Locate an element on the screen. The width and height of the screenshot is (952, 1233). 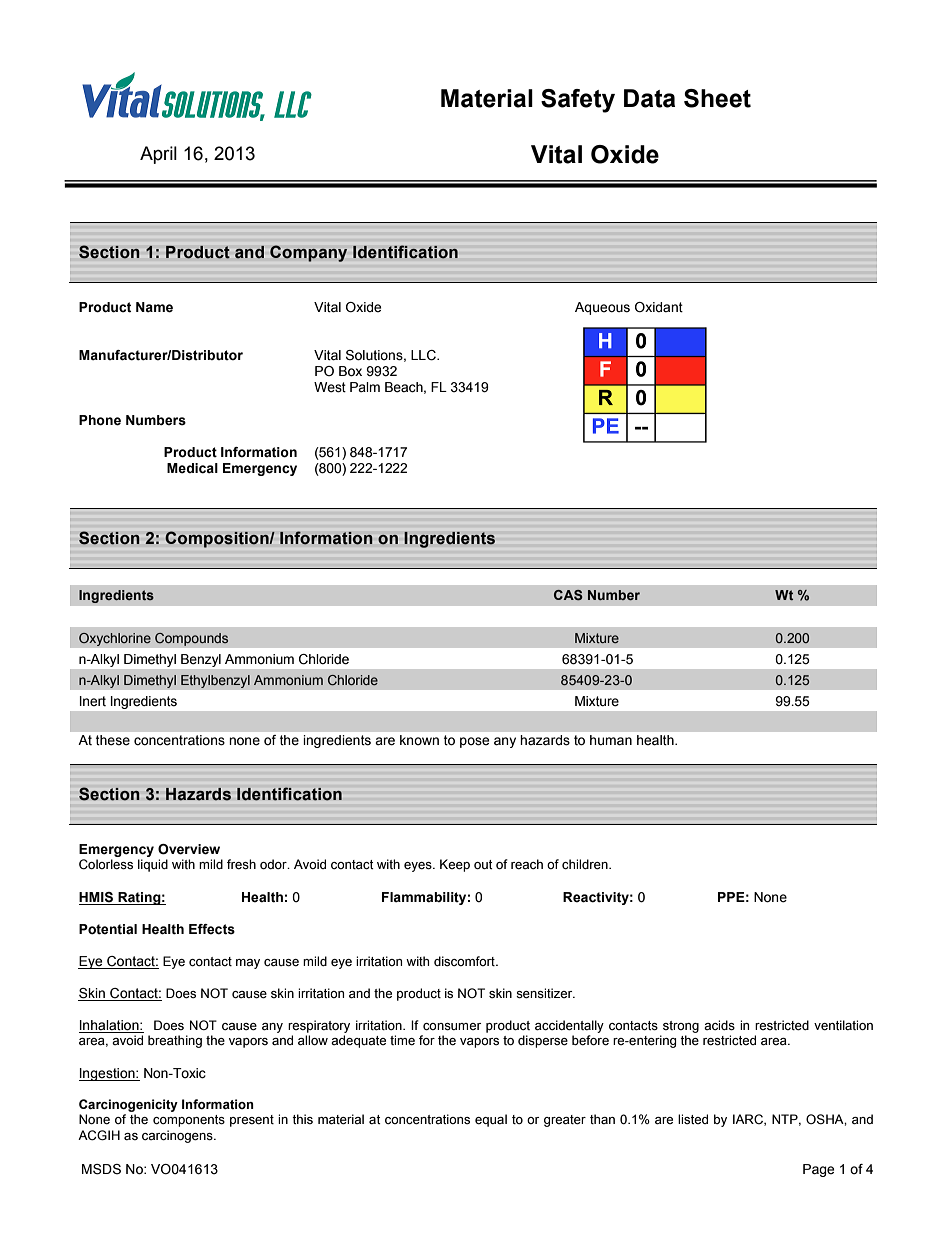
equal is located at coordinates (491, 1120).
